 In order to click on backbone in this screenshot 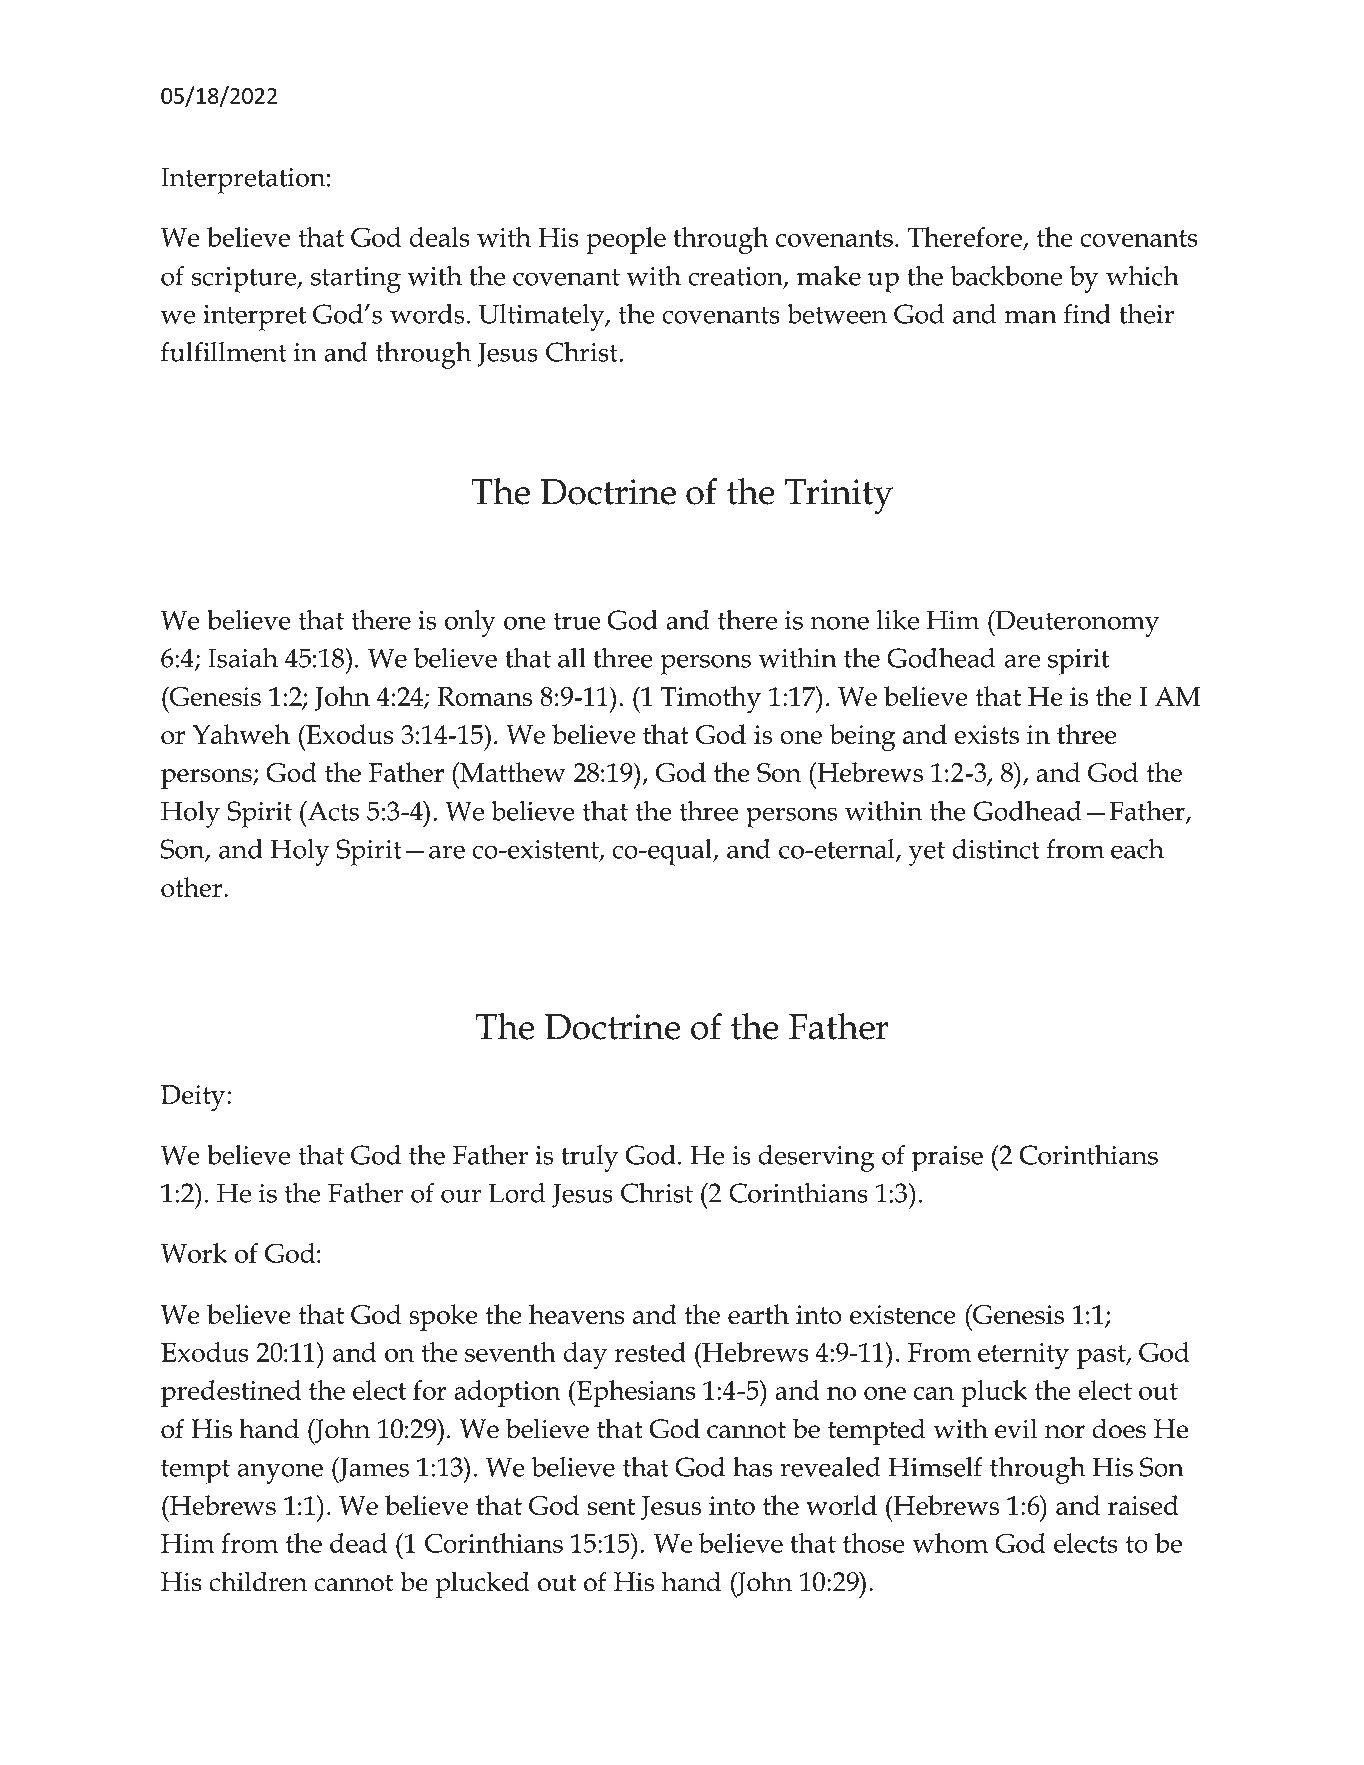, I will do `click(1006, 276)`.
